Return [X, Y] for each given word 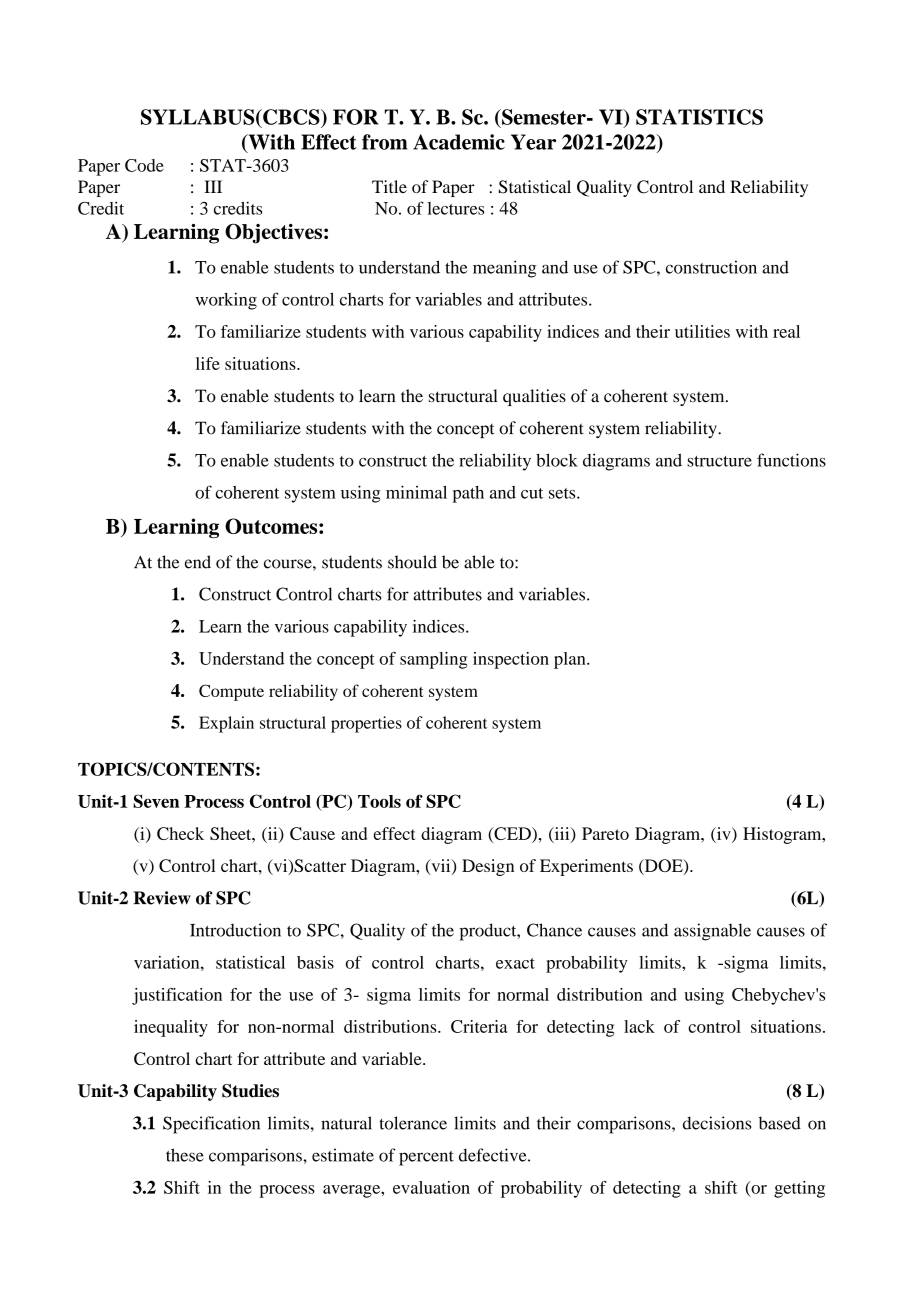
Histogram [783, 835]
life [208, 363]
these [185, 1155]
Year [533, 142]
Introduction [235, 930]
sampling [433, 660]
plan [571, 660]
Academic [459, 142]
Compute [231, 692]
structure [719, 461]
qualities [534, 397]
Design [488, 867]
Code [144, 165]
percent [426, 1158]
